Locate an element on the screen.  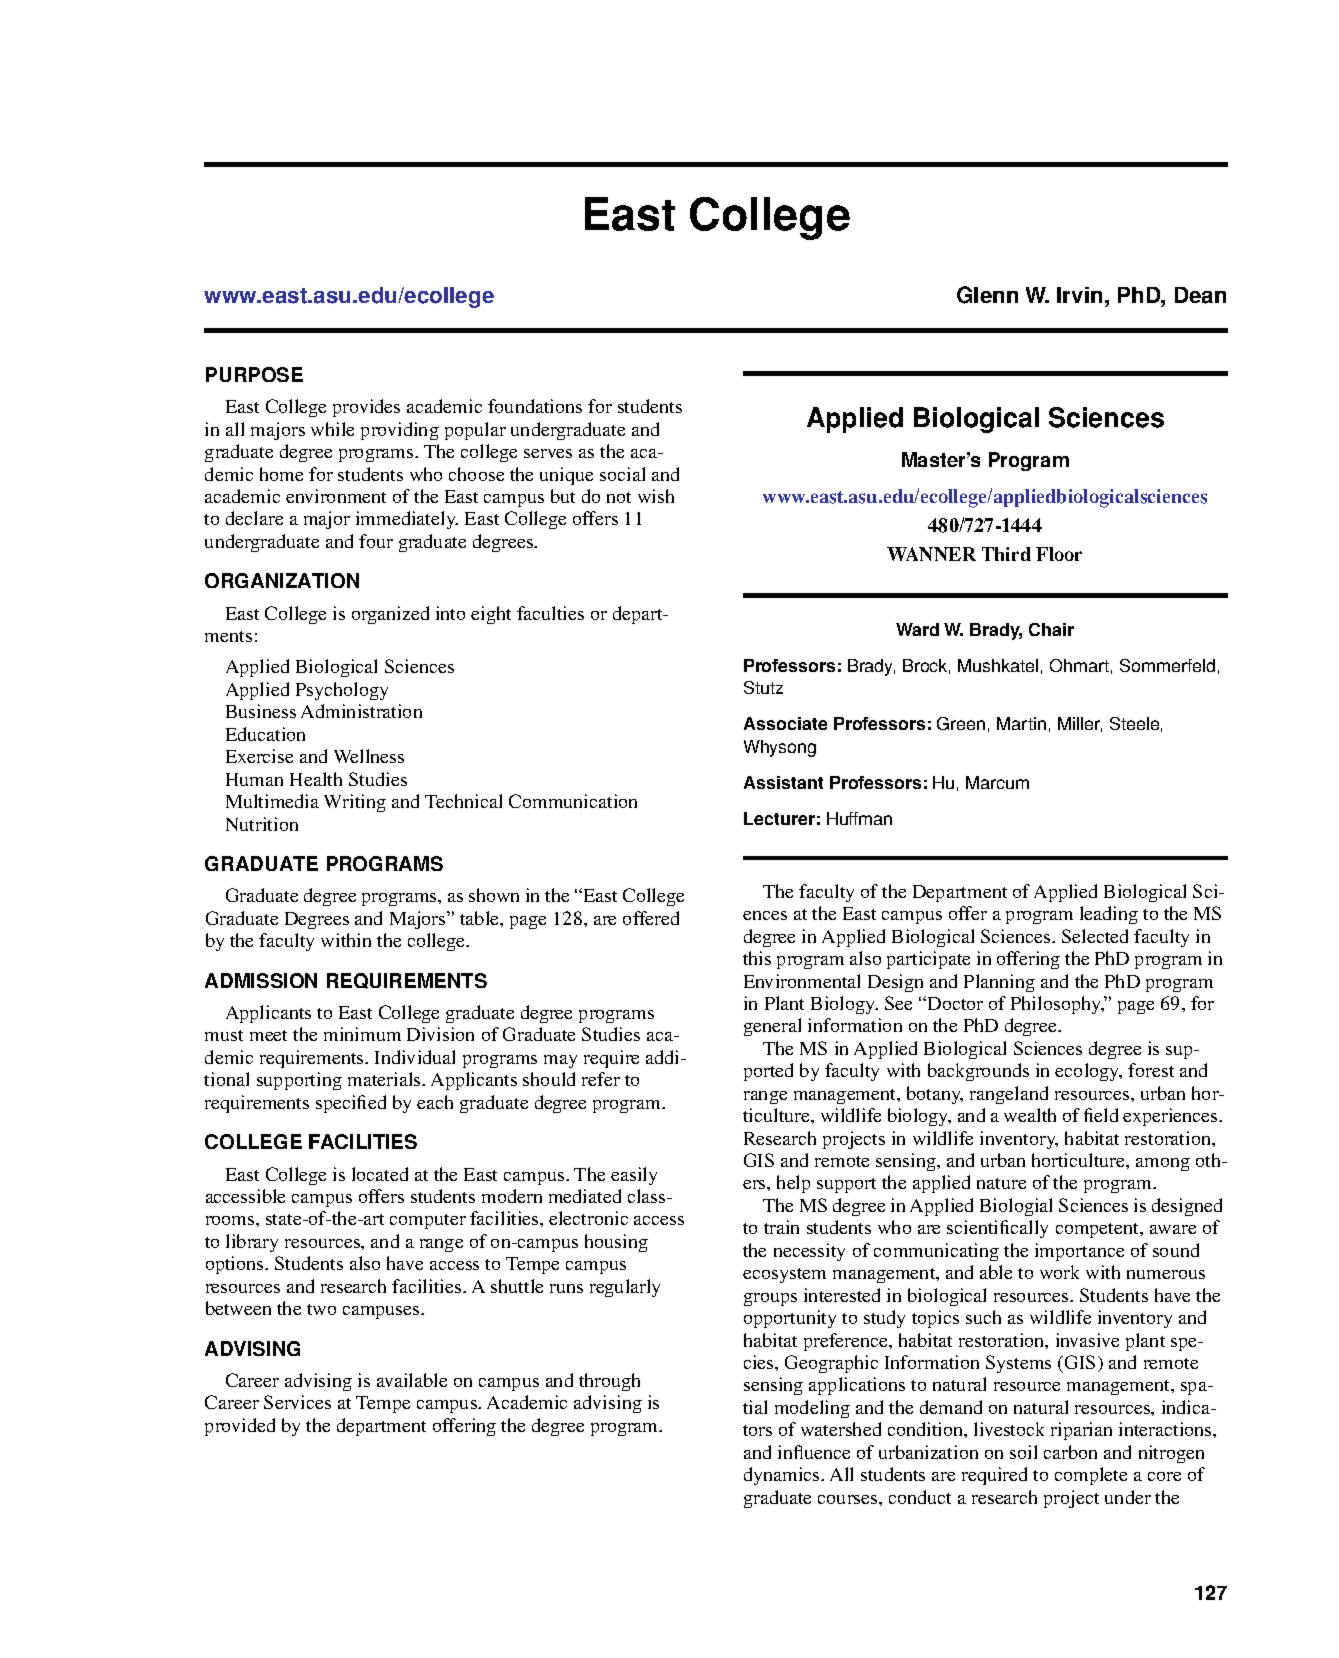
Services is located at coordinates (297, 1402).
